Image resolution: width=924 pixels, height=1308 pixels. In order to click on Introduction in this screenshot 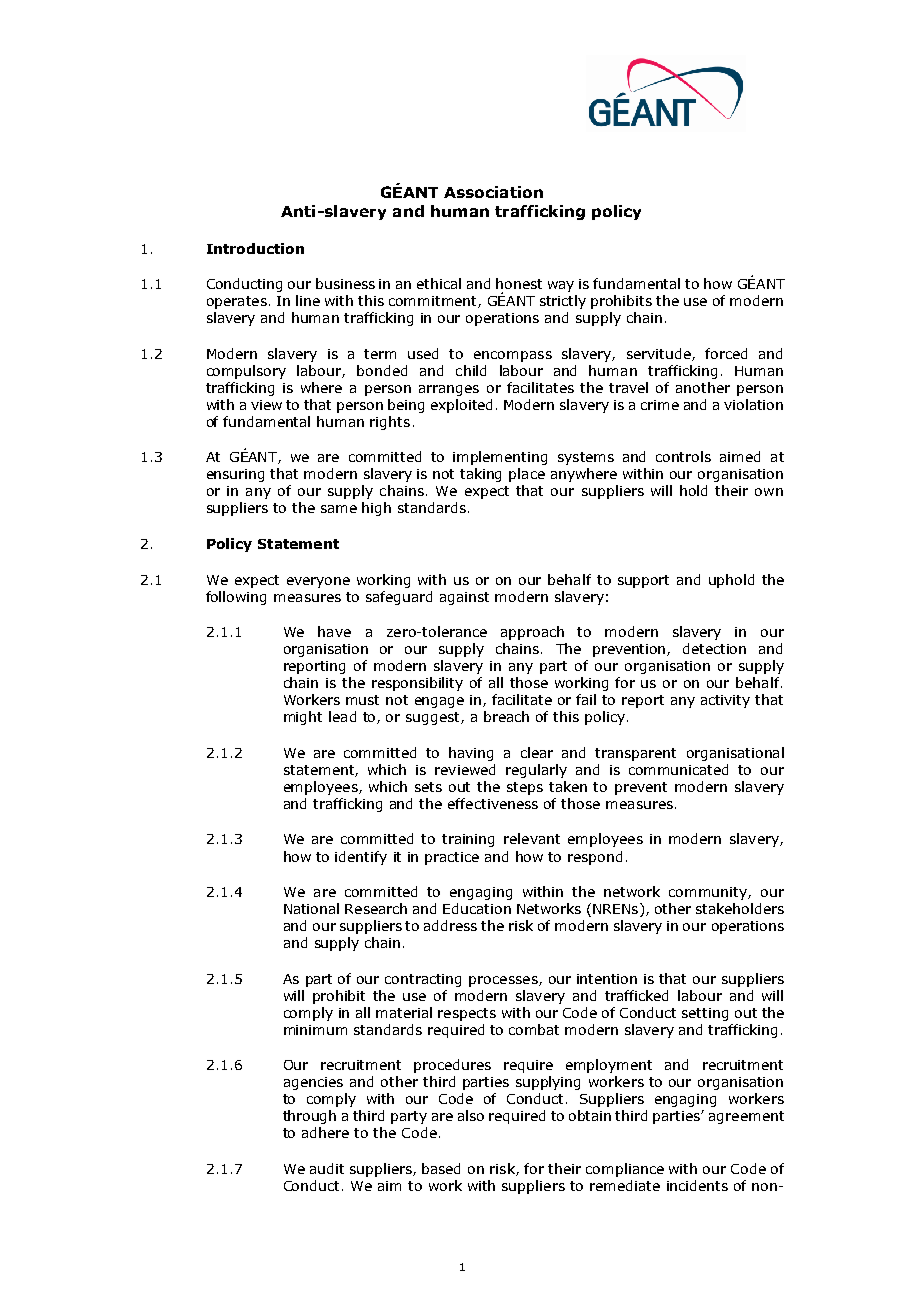, I will do `click(255, 248)`.
